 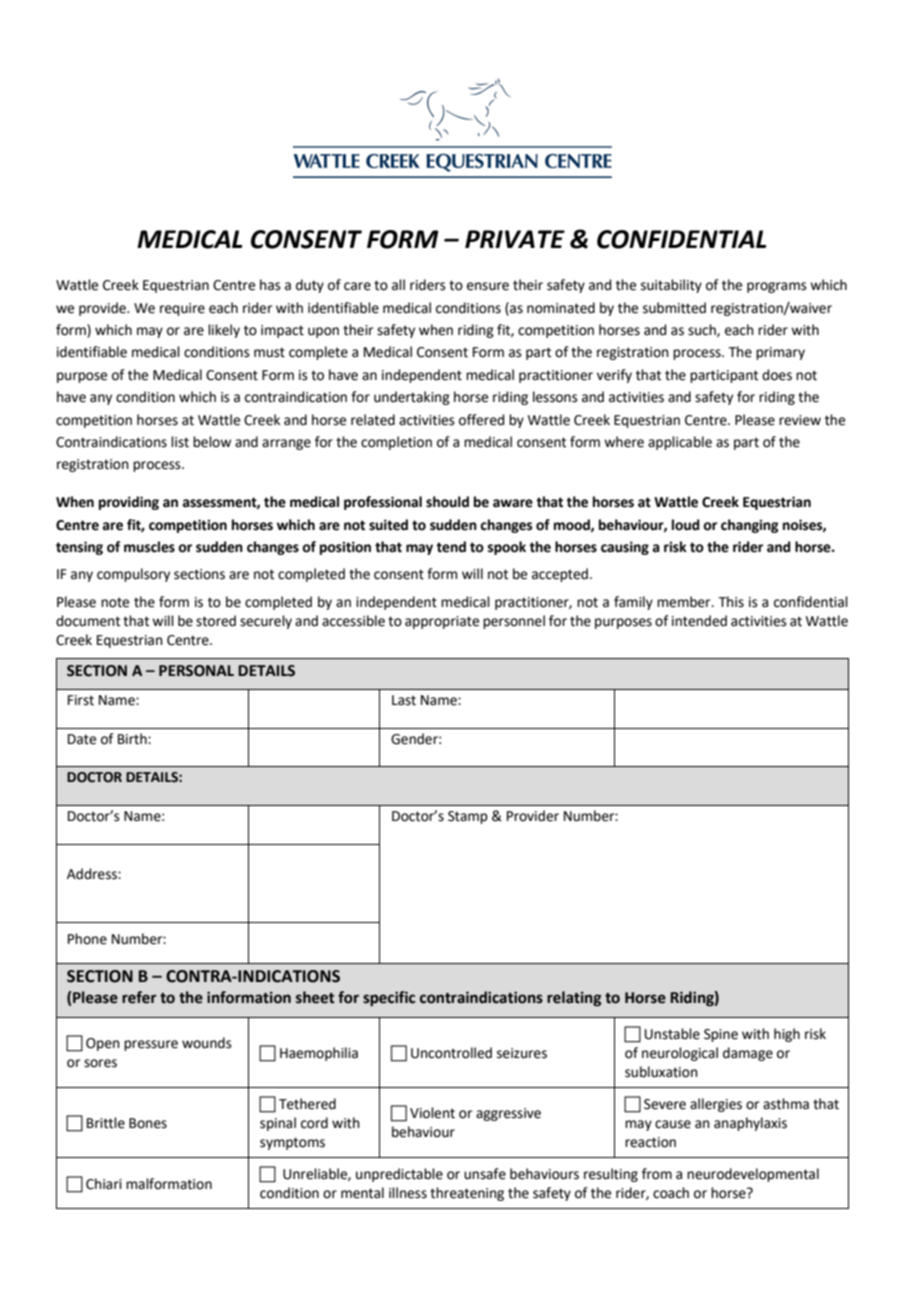 I want to click on Birth, so click(x=133, y=739).
